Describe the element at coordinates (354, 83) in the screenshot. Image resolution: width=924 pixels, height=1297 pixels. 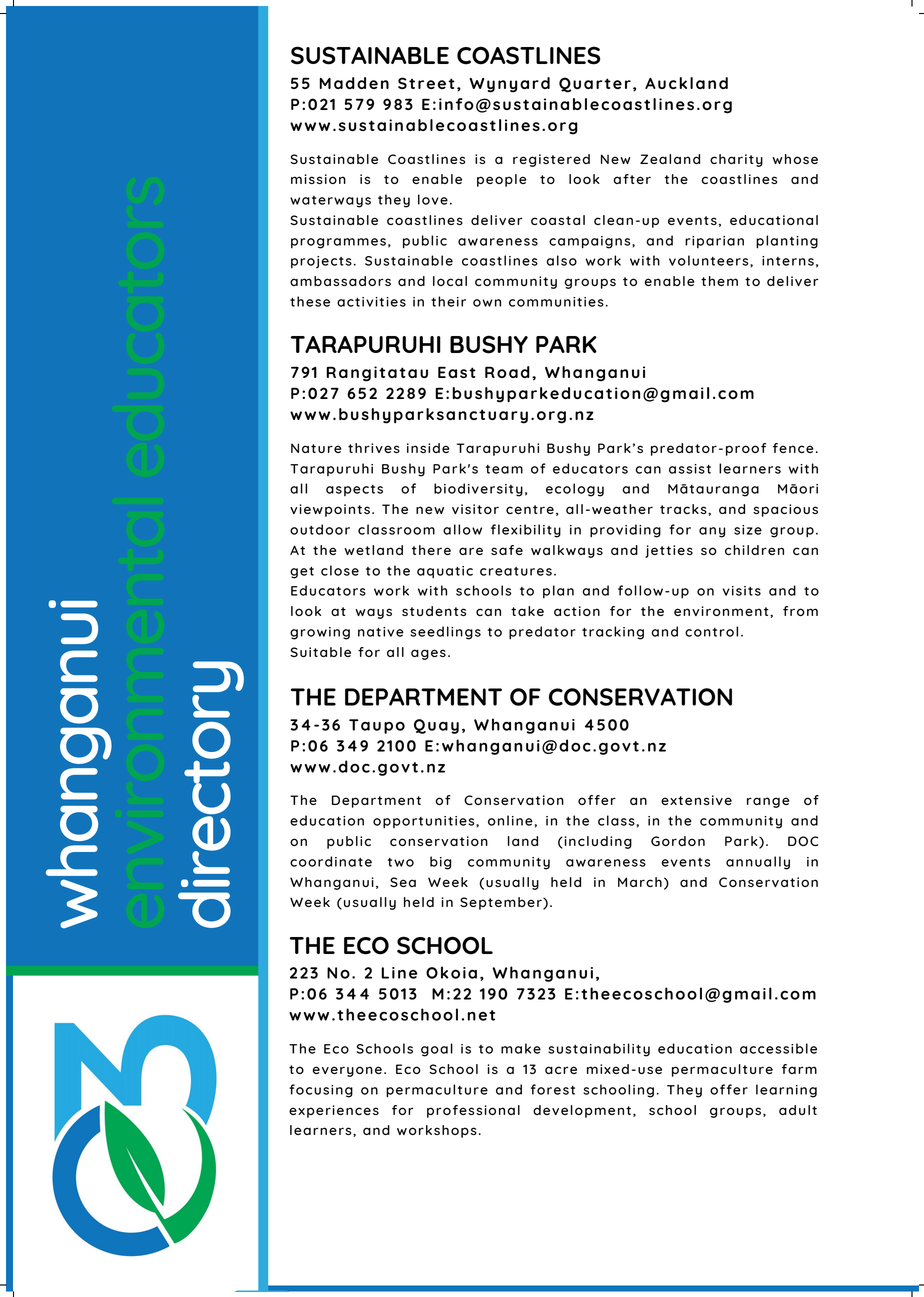
I see `Madden` at that location.
